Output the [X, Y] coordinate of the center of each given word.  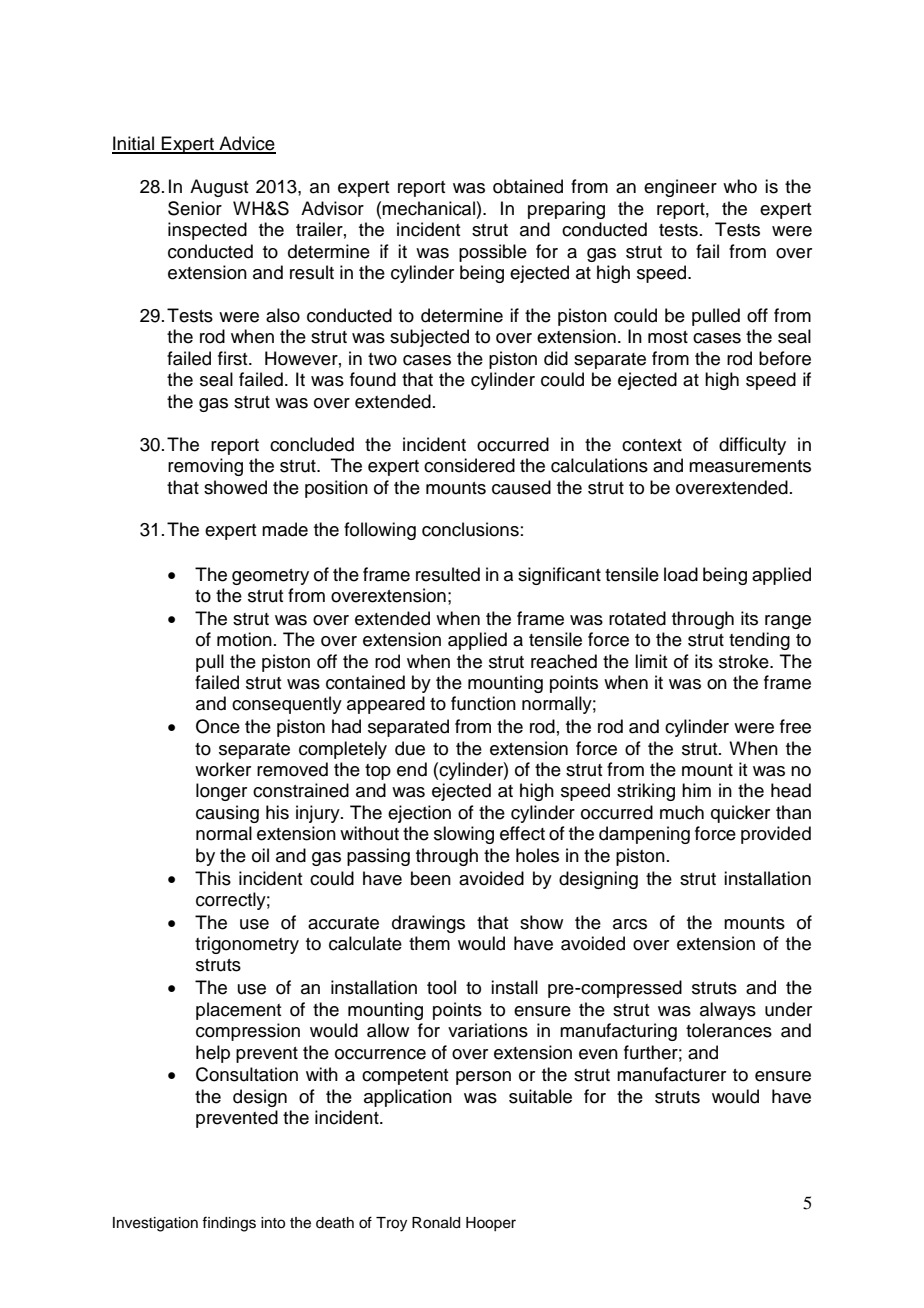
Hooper [491, 1224]
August [219, 188]
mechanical [428, 208]
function [483, 703]
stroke [745, 661]
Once [218, 726]
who [740, 186]
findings [229, 1224]
